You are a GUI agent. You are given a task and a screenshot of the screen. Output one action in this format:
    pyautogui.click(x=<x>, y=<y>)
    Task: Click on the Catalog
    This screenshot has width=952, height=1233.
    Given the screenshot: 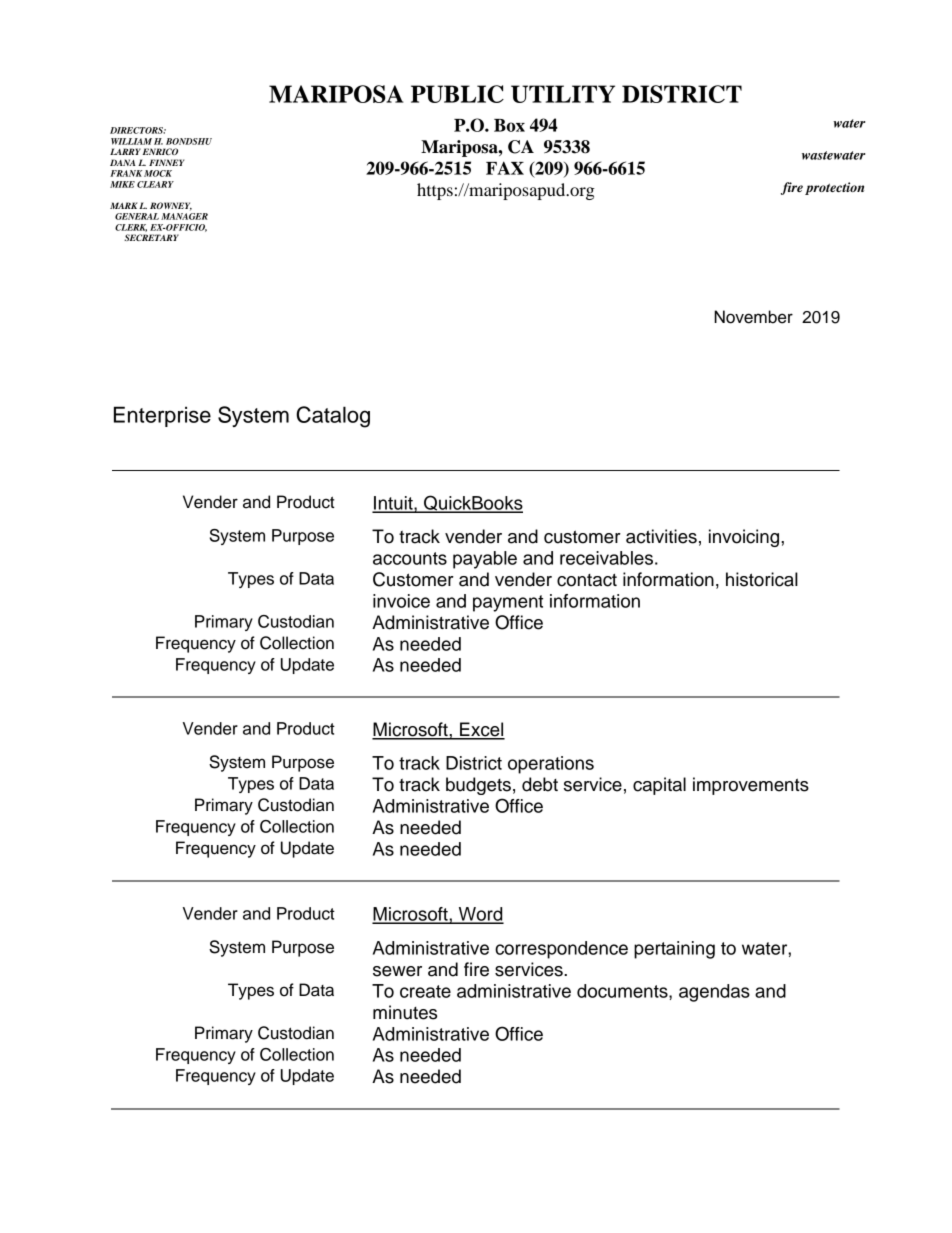 What is the action you would take?
    pyautogui.click(x=333, y=417)
